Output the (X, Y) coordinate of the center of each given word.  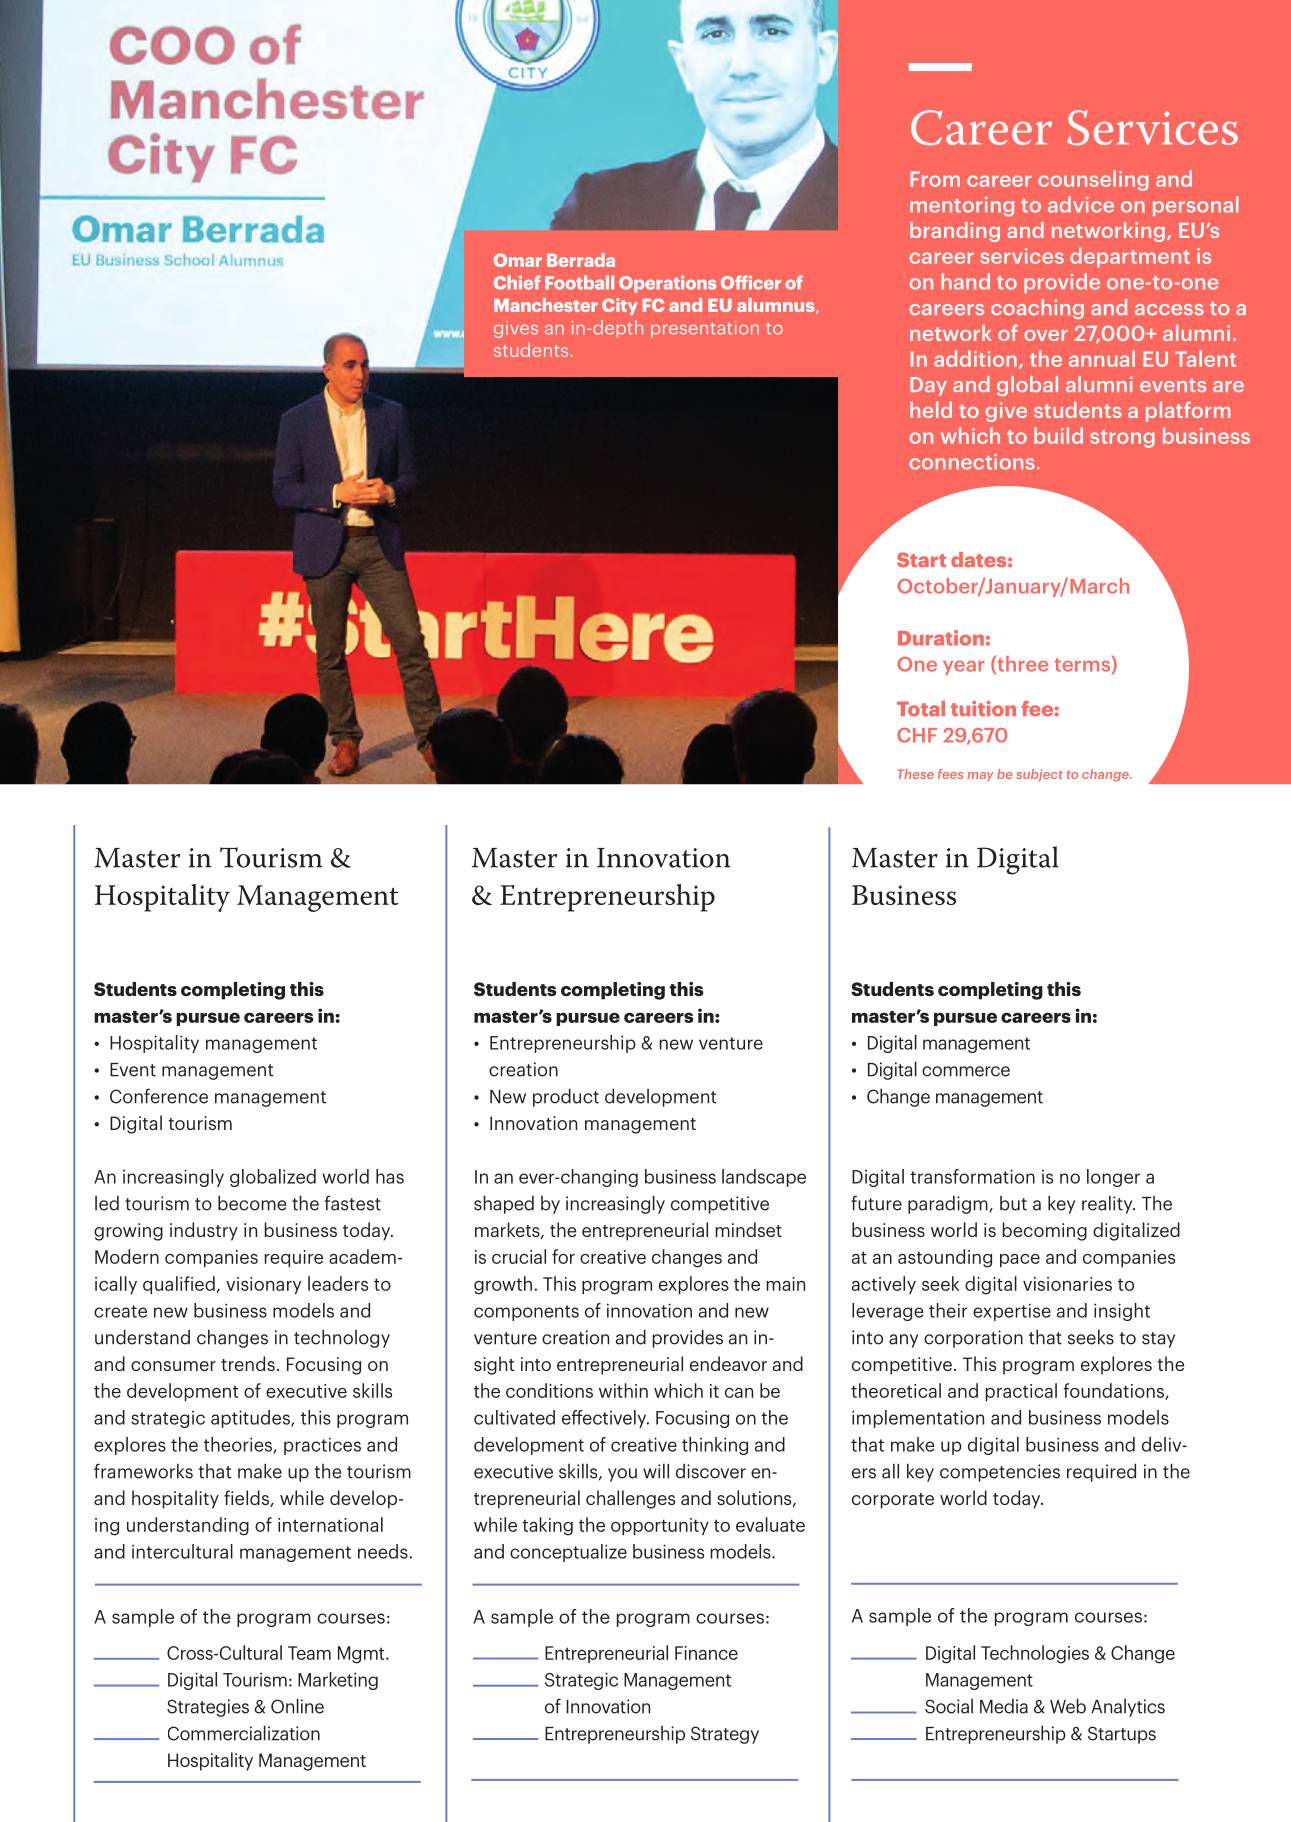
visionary (263, 1285)
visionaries (1067, 1284)
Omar (518, 260)
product (566, 1097)
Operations (667, 284)
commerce (966, 1071)
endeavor (728, 1363)
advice (1081, 204)
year (964, 667)
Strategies (208, 1708)
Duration (941, 638)
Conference (159, 1096)
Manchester (546, 305)
